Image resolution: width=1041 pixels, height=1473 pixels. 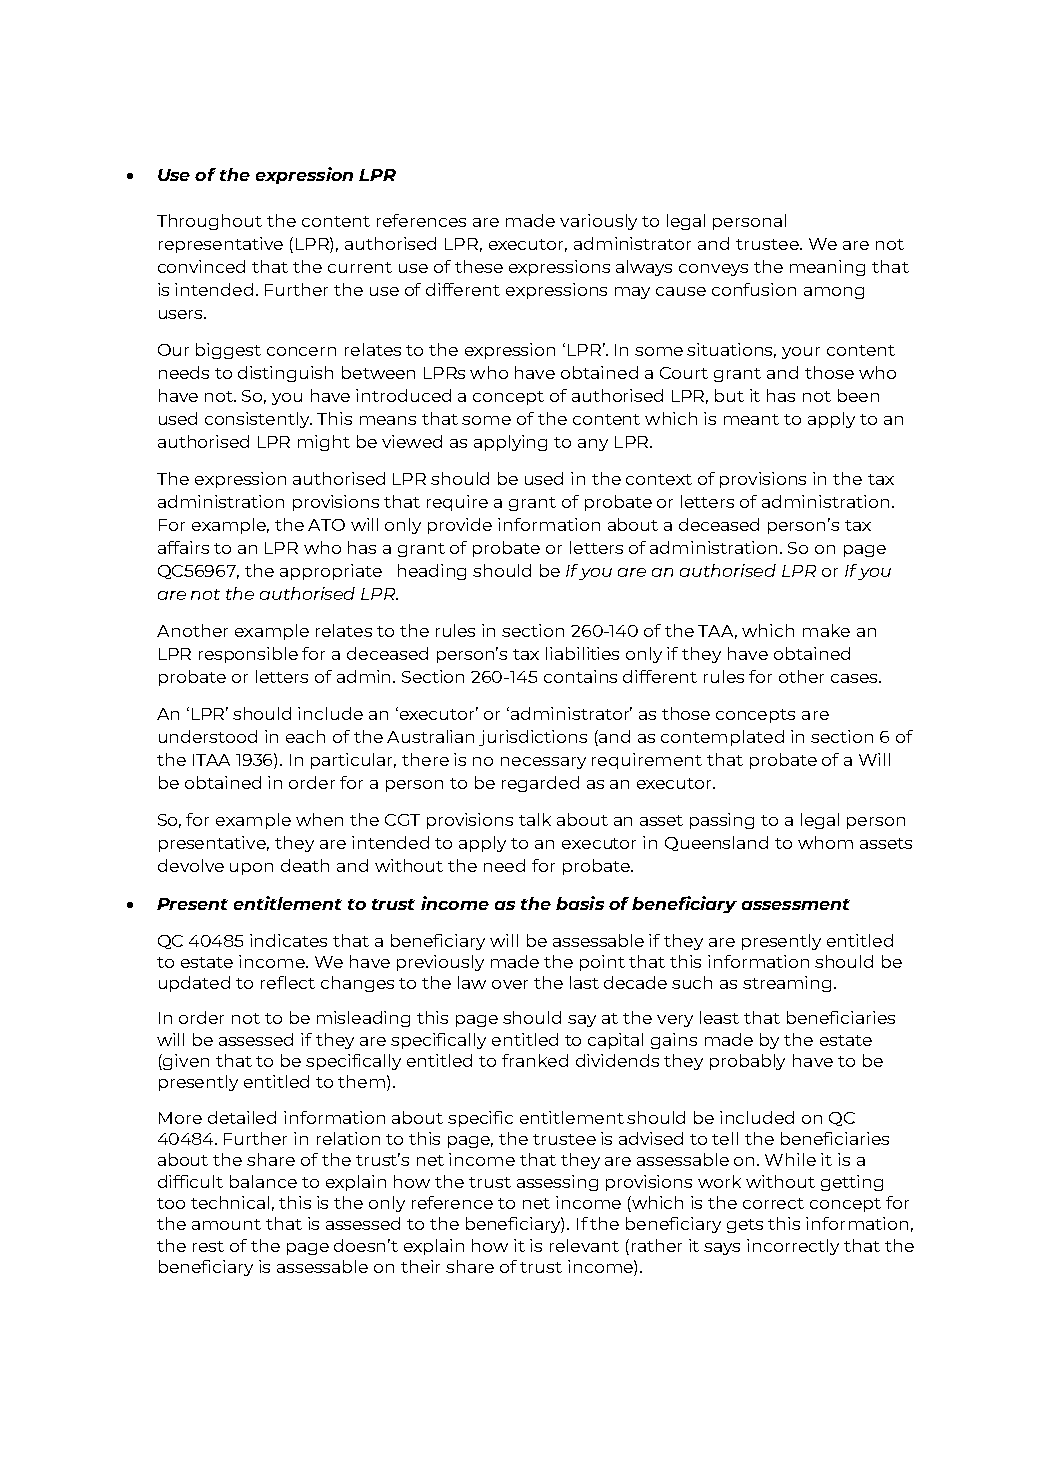 What do you see at coordinates (787, 984) in the screenshot?
I see `streaming` at bounding box center [787, 984].
